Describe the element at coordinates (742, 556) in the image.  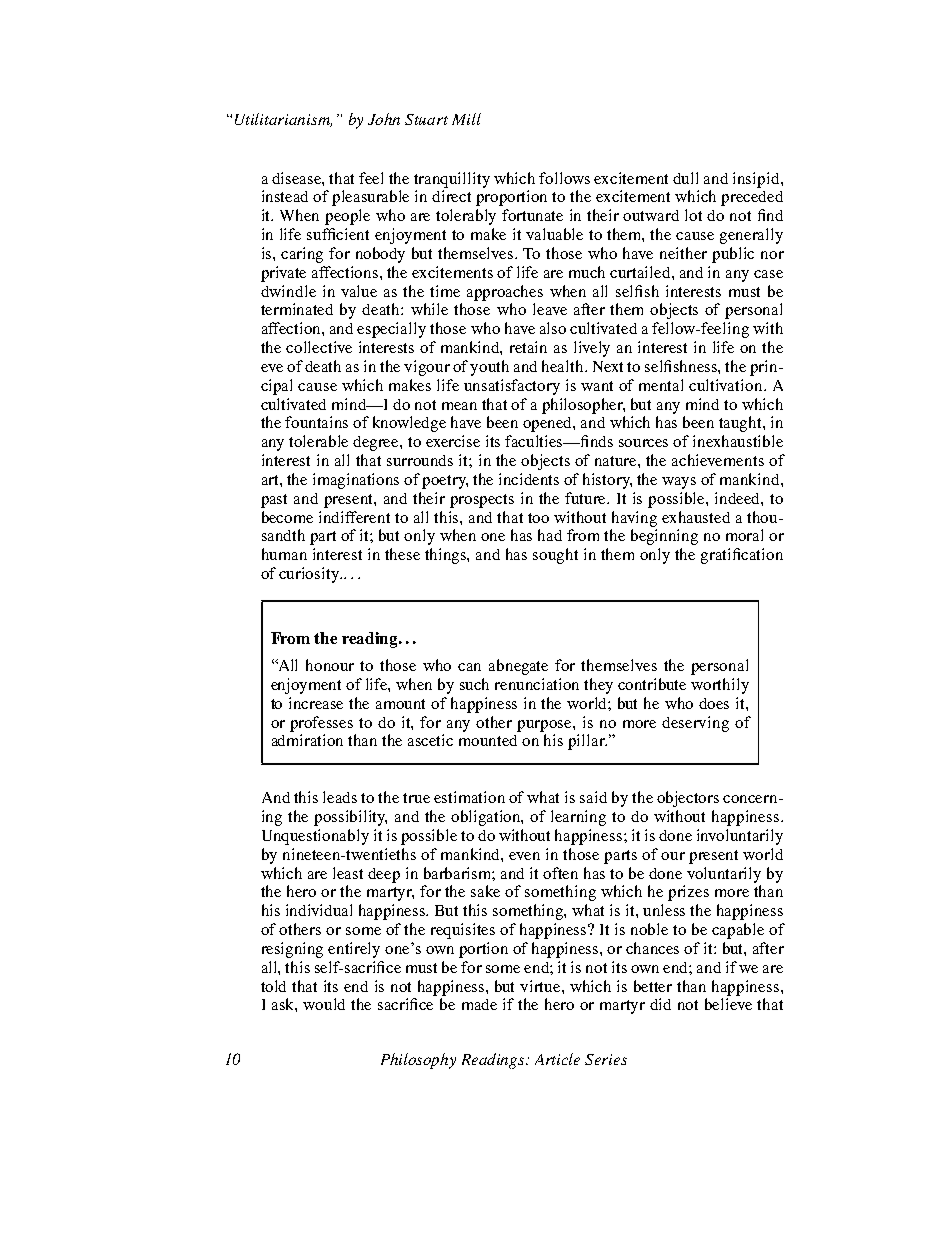
I see `gratification` at that location.
